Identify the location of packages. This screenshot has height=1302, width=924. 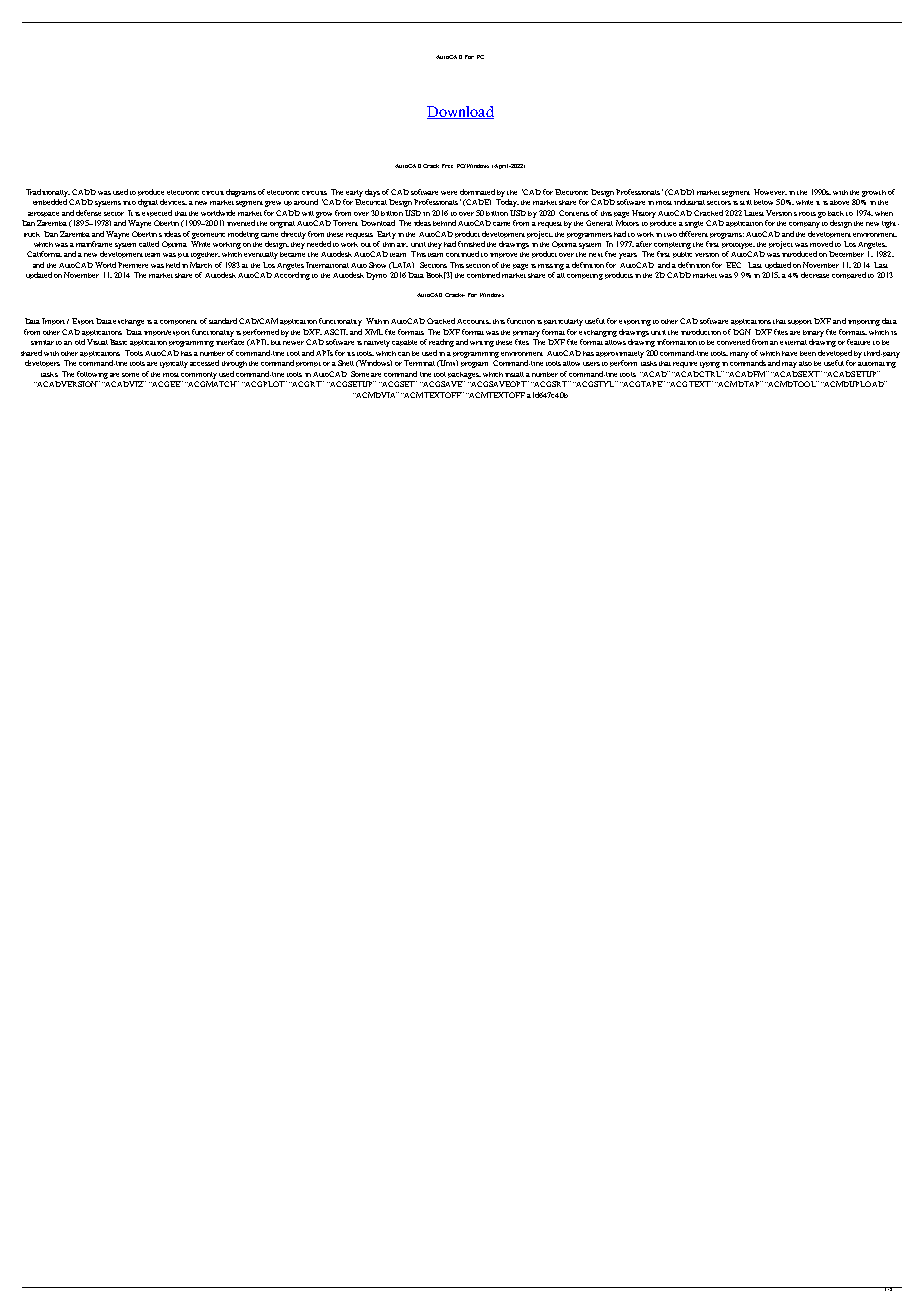
(464, 375).
